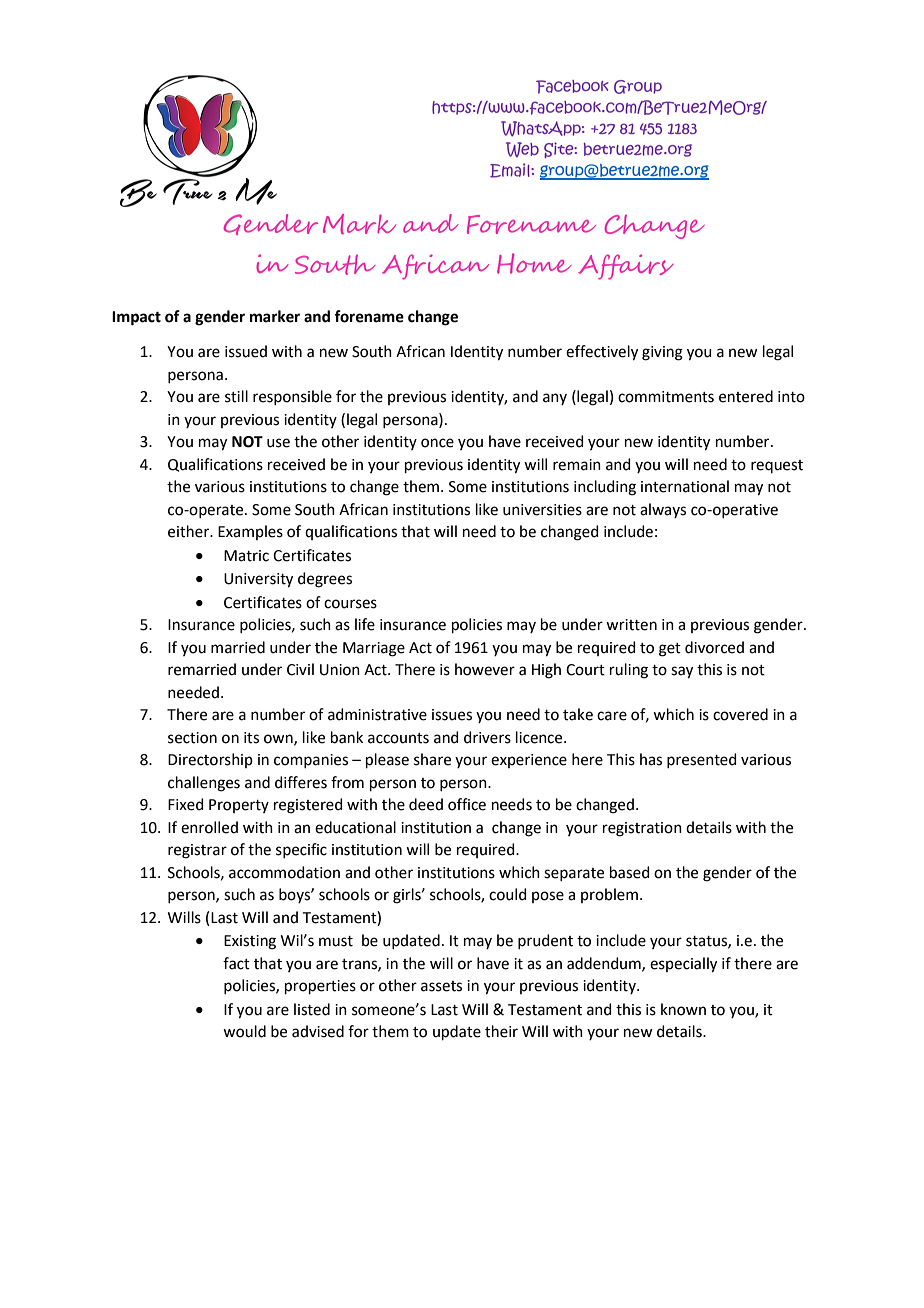 The width and height of the screenshot is (924, 1308). What do you see at coordinates (275, 316) in the screenshot?
I see `marker` at bounding box center [275, 316].
